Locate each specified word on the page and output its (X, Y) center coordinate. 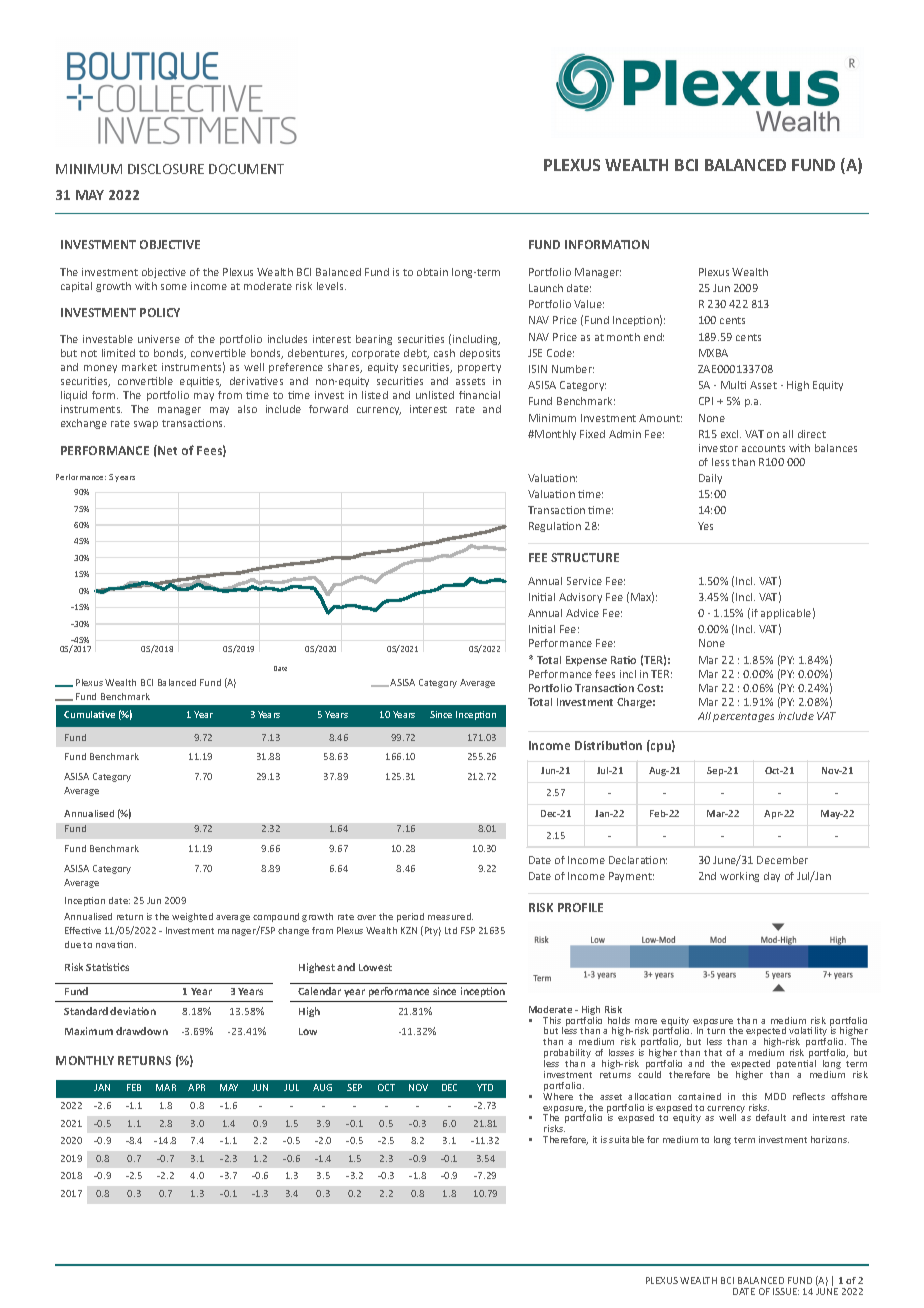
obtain (432, 272)
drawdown (142, 1031)
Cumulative (89, 714)
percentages (743, 717)
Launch (546, 288)
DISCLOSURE (166, 169)
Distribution (608, 745)
